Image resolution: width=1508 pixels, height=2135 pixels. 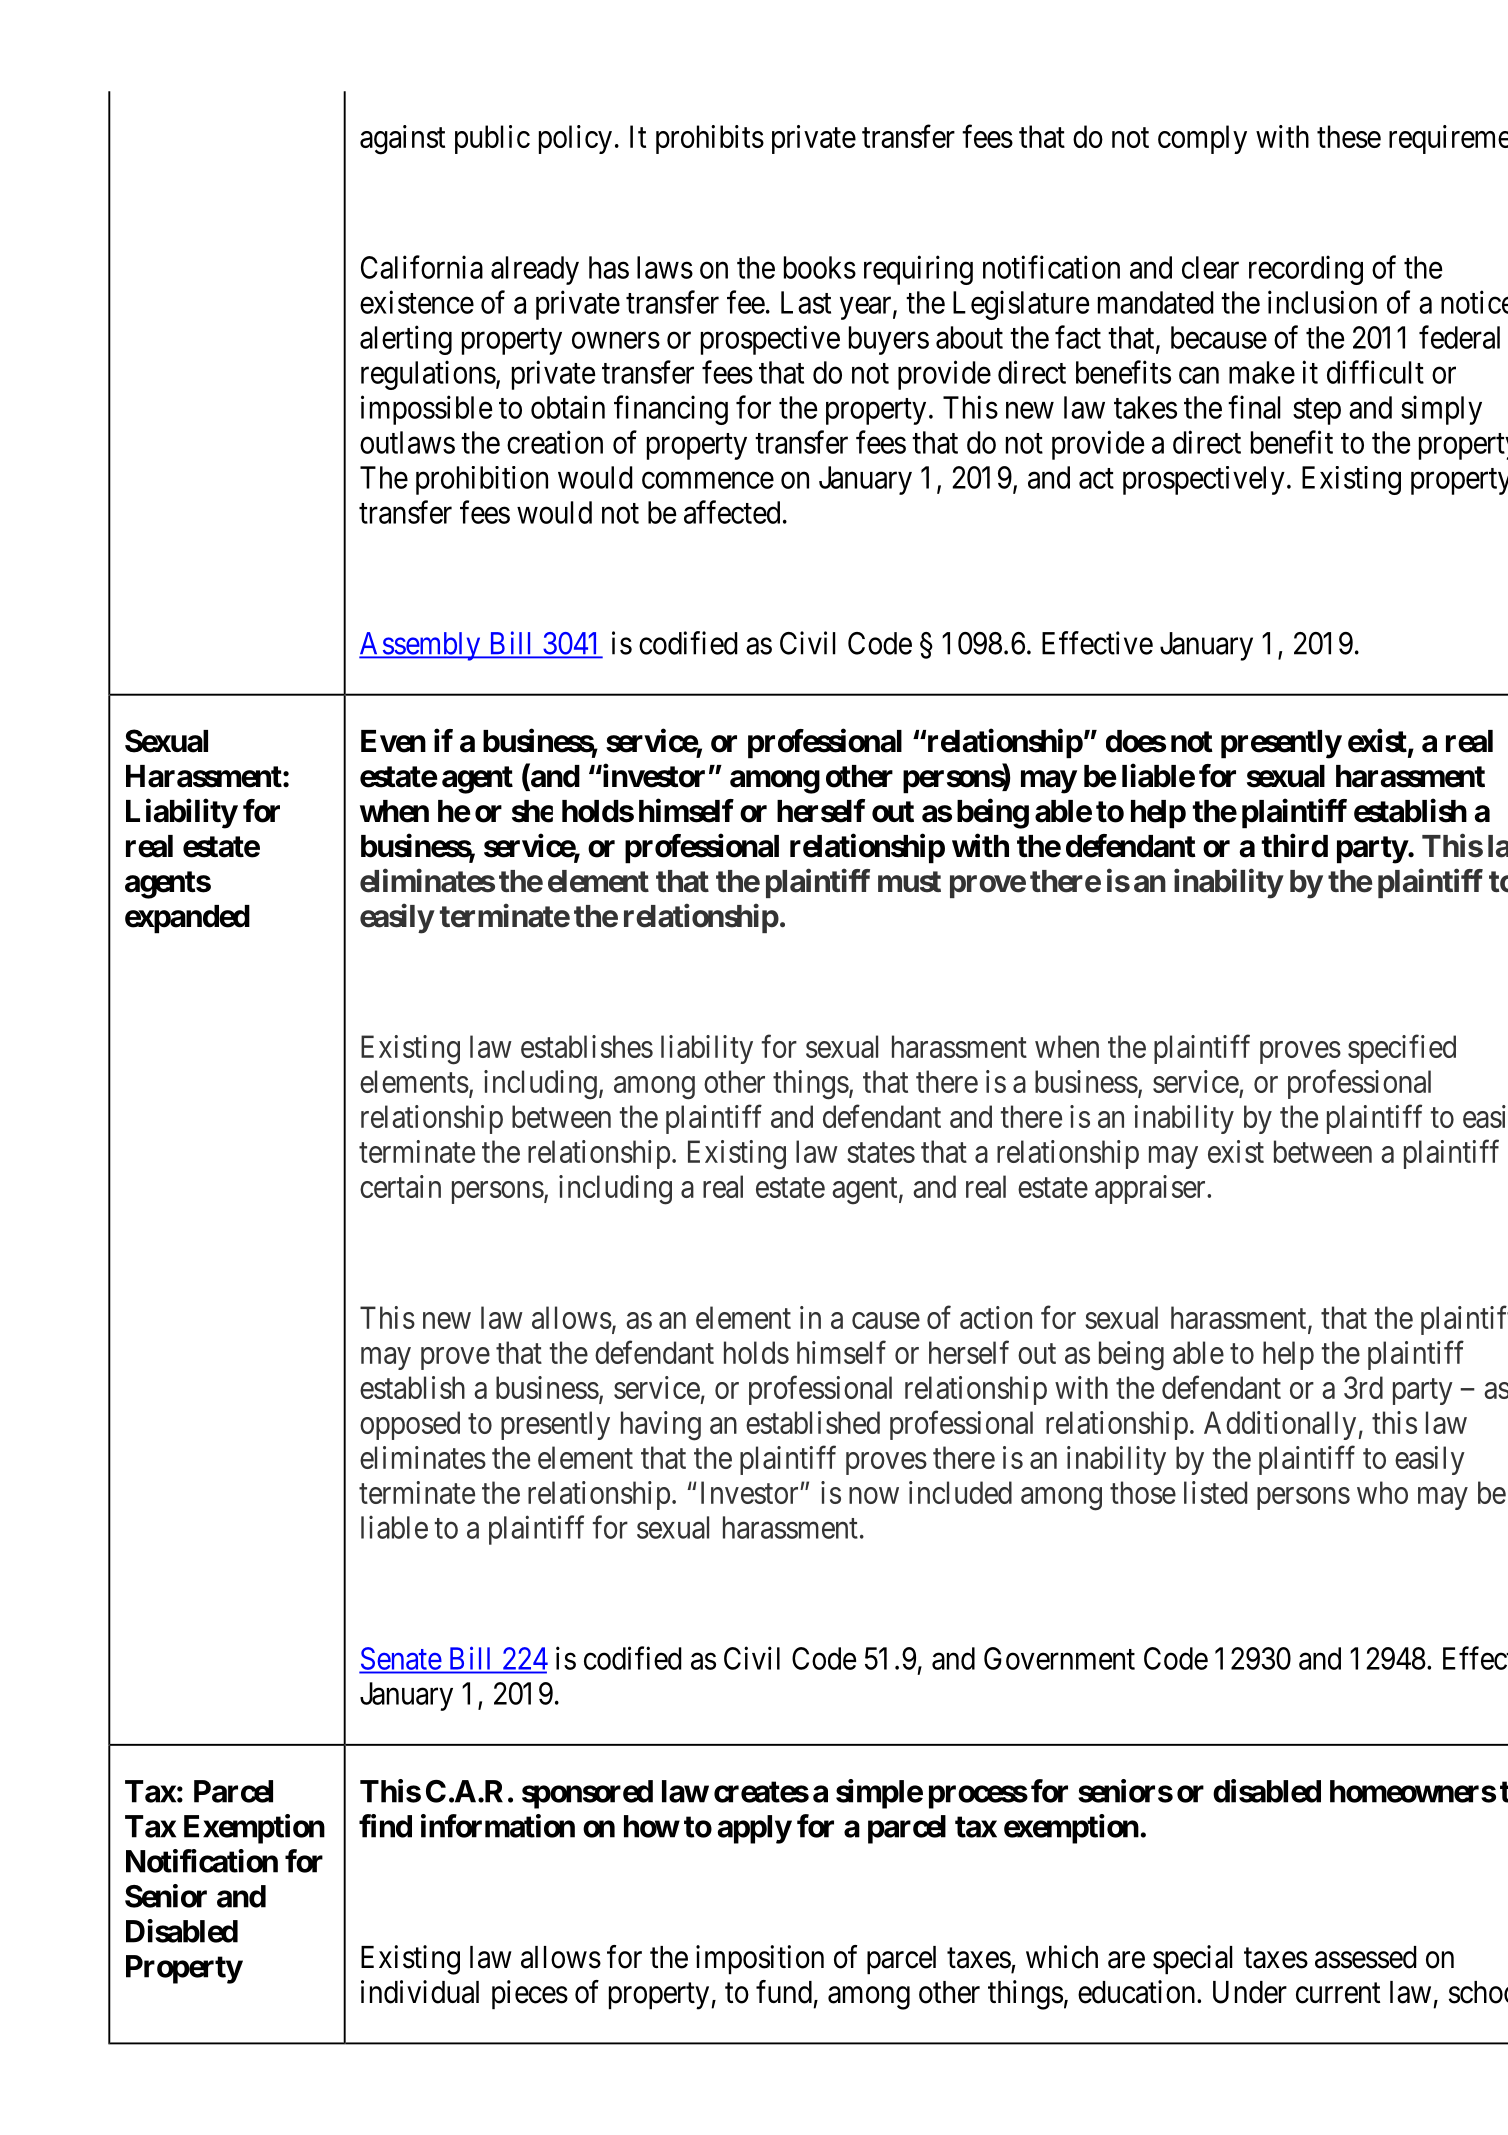 I want to click on individual, so click(x=420, y=1992).
